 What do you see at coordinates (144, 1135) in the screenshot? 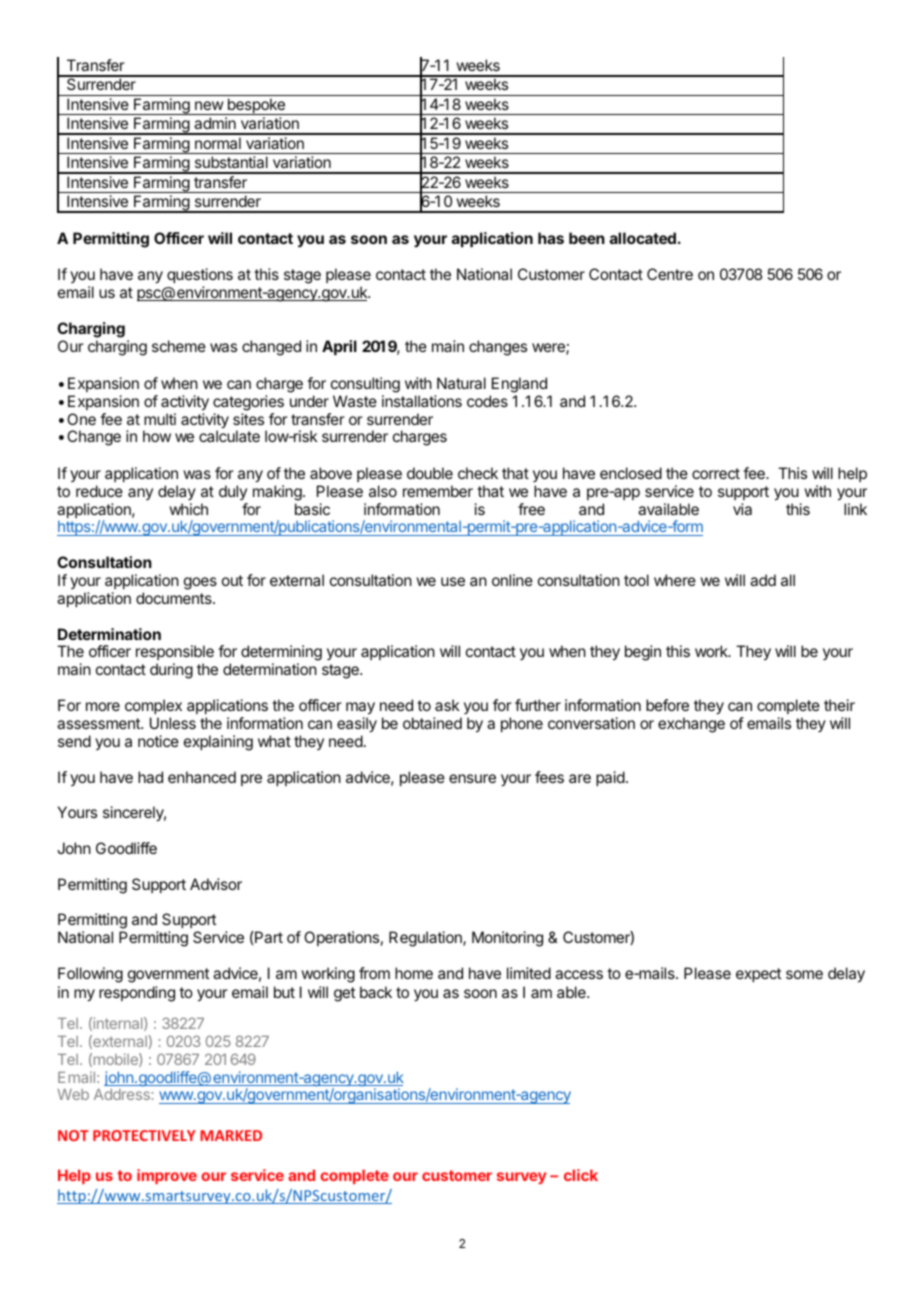
I see `PROTECTIVELY` at bounding box center [144, 1135].
